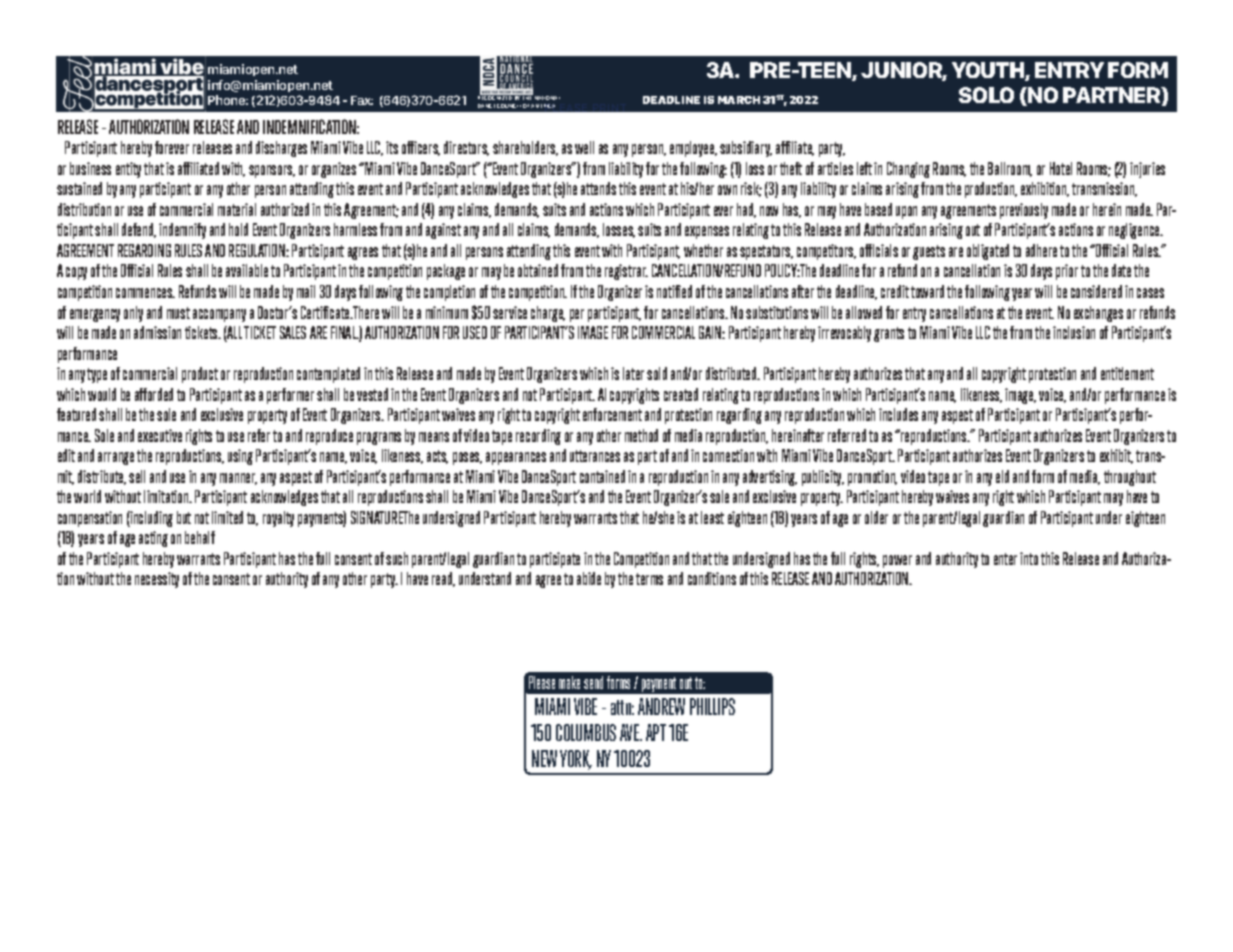 The height and width of the image is (952, 1233). I want to click on COLUMBUS, so click(586, 732).
